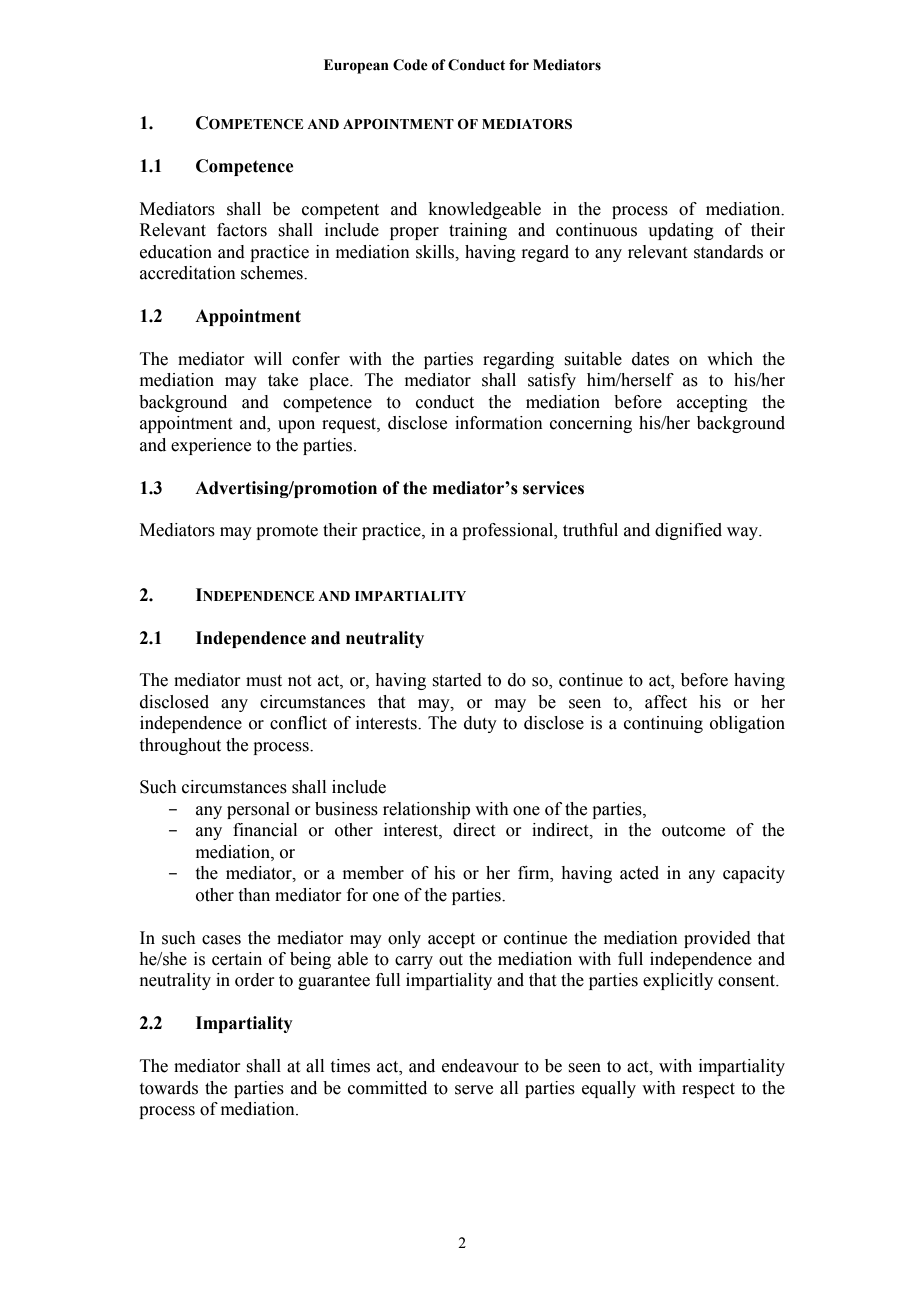 The height and width of the screenshot is (1308, 924). What do you see at coordinates (509, 531) in the screenshot?
I see `professional` at bounding box center [509, 531].
